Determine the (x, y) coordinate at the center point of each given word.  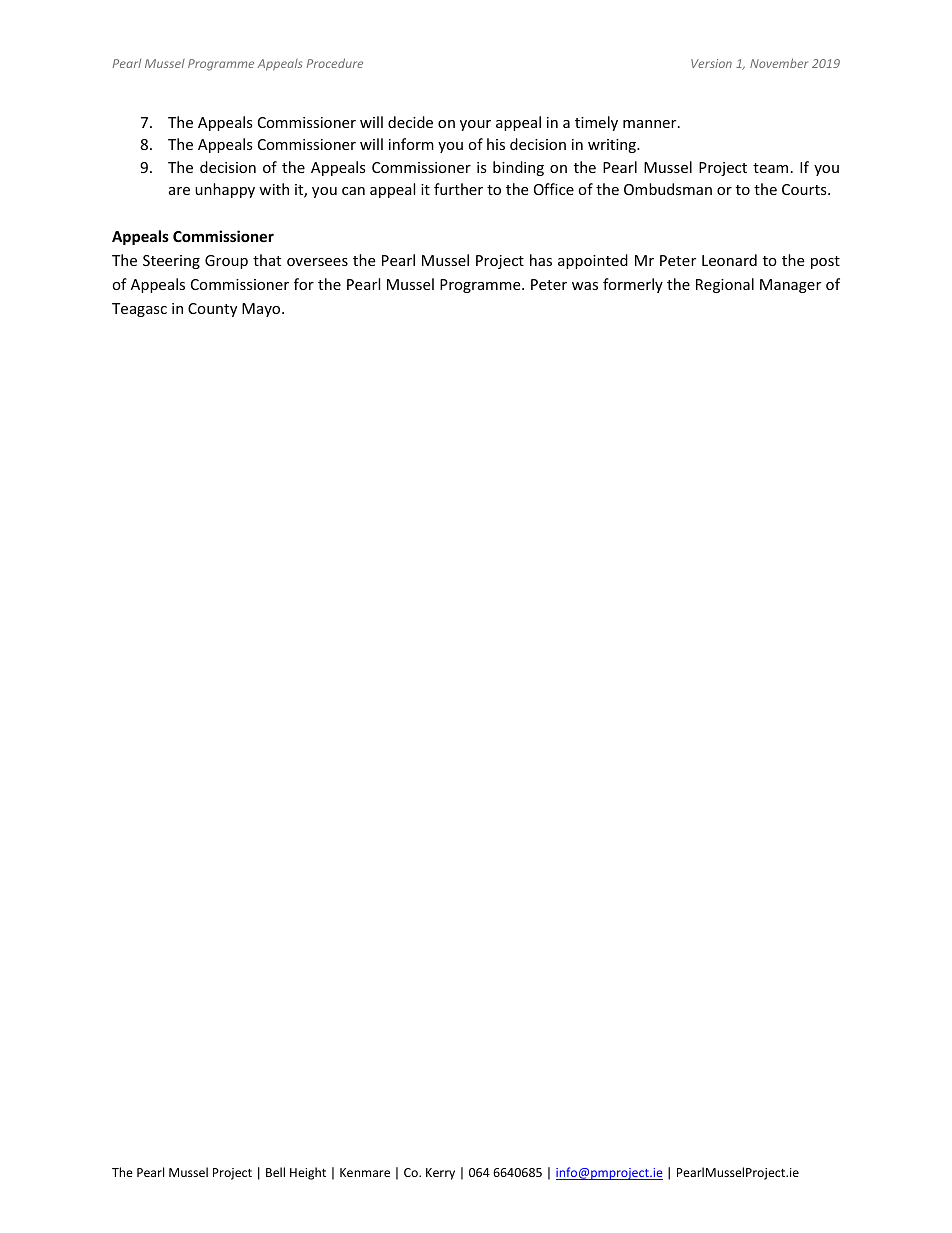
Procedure (335, 63)
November (779, 63)
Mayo (262, 310)
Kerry (440, 1174)
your (475, 125)
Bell (275, 1172)
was (585, 286)
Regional (725, 285)
